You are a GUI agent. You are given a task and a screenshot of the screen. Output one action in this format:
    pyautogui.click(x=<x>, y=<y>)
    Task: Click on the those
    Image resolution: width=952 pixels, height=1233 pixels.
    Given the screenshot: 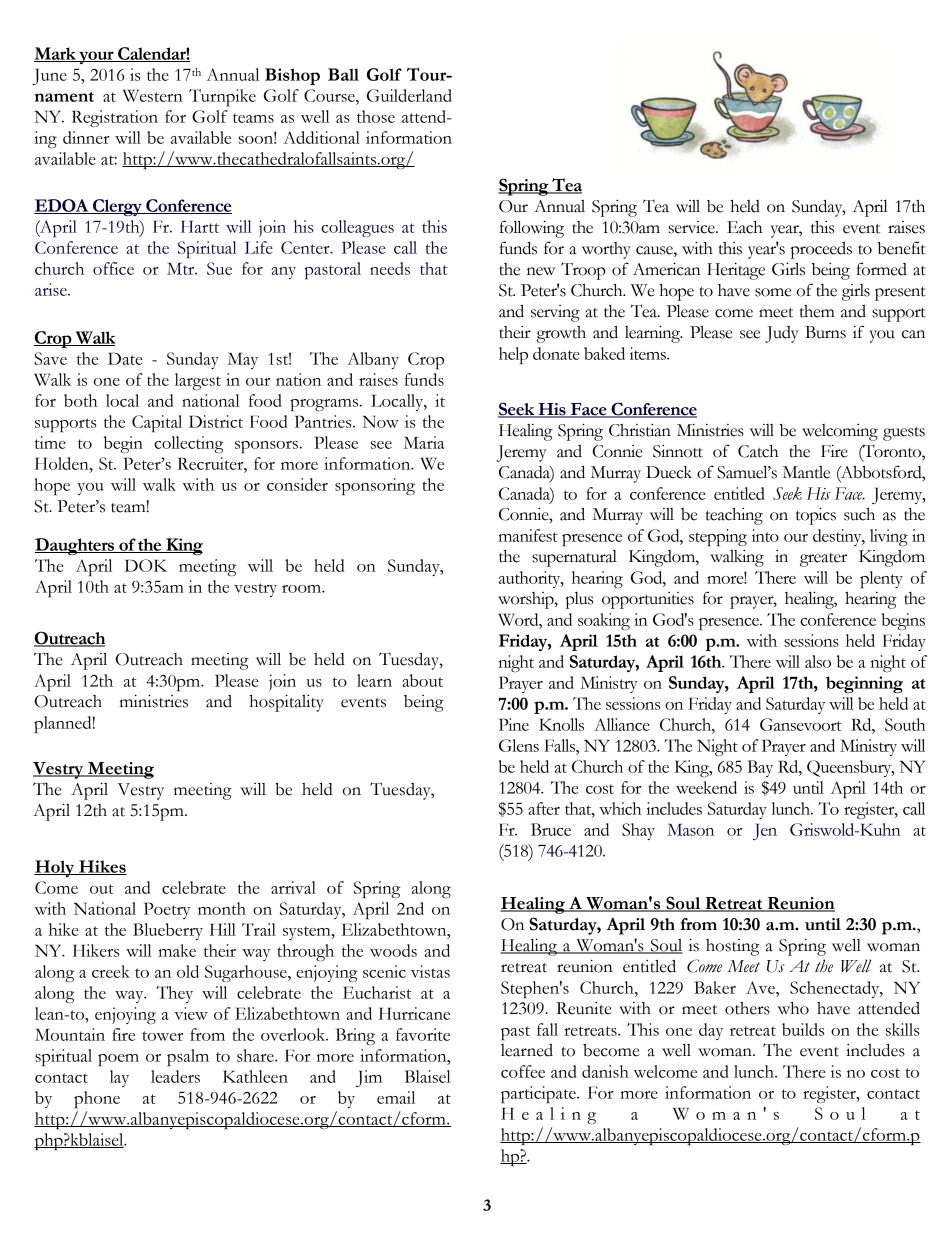 What is the action you would take?
    pyautogui.click(x=376, y=116)
